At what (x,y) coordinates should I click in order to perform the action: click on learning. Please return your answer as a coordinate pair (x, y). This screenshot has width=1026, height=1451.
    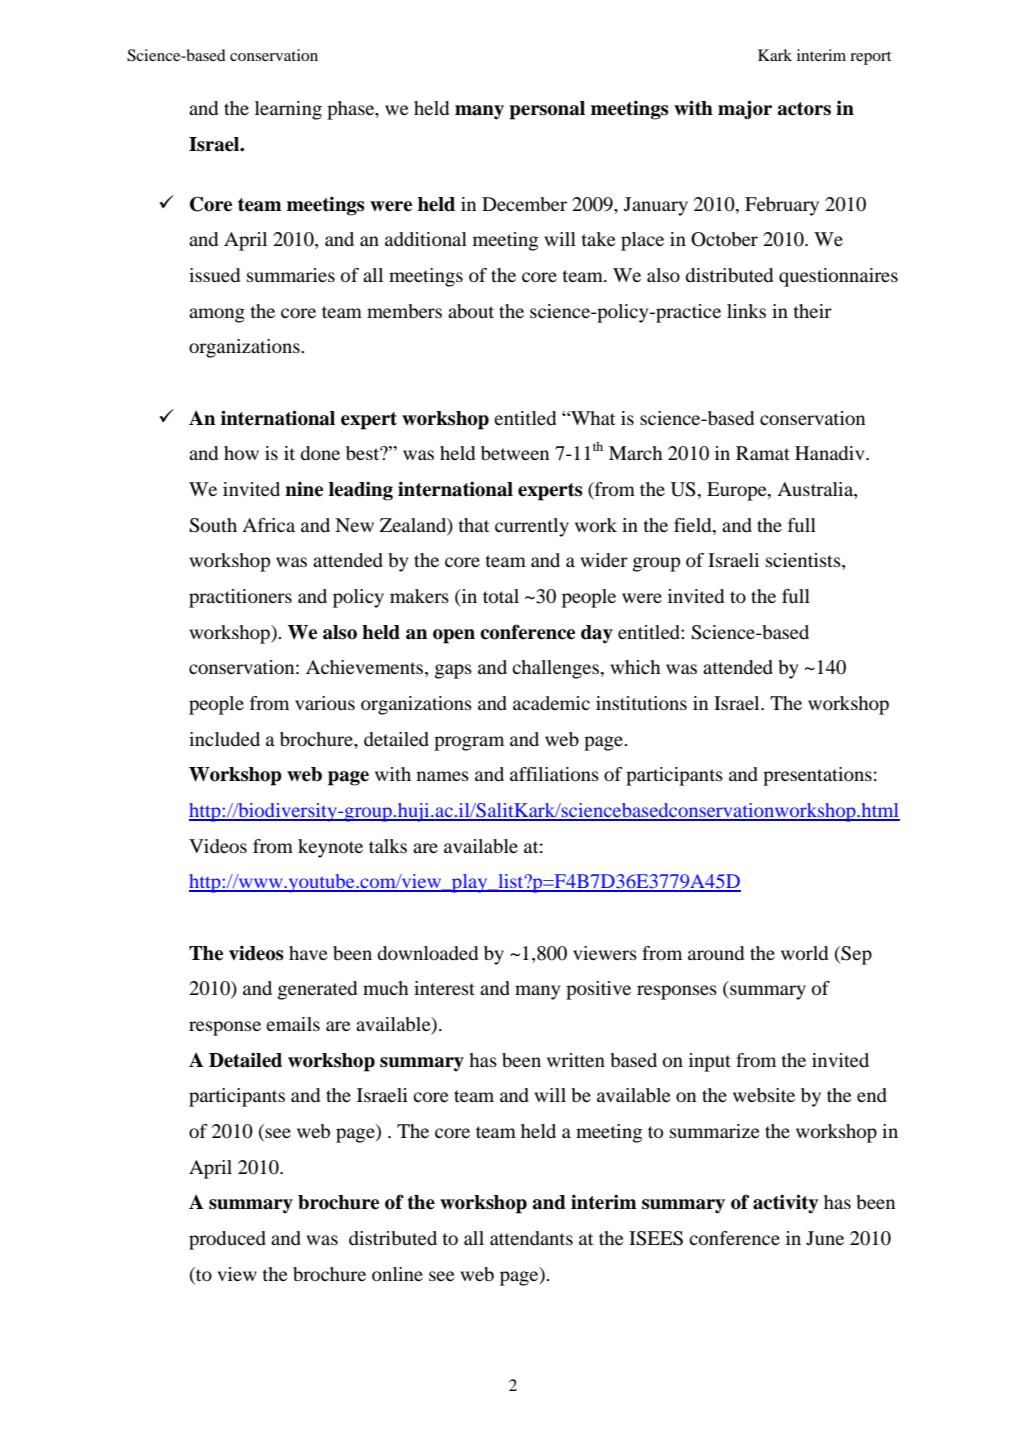
    Looking at the image, I should click on (288, 110).
